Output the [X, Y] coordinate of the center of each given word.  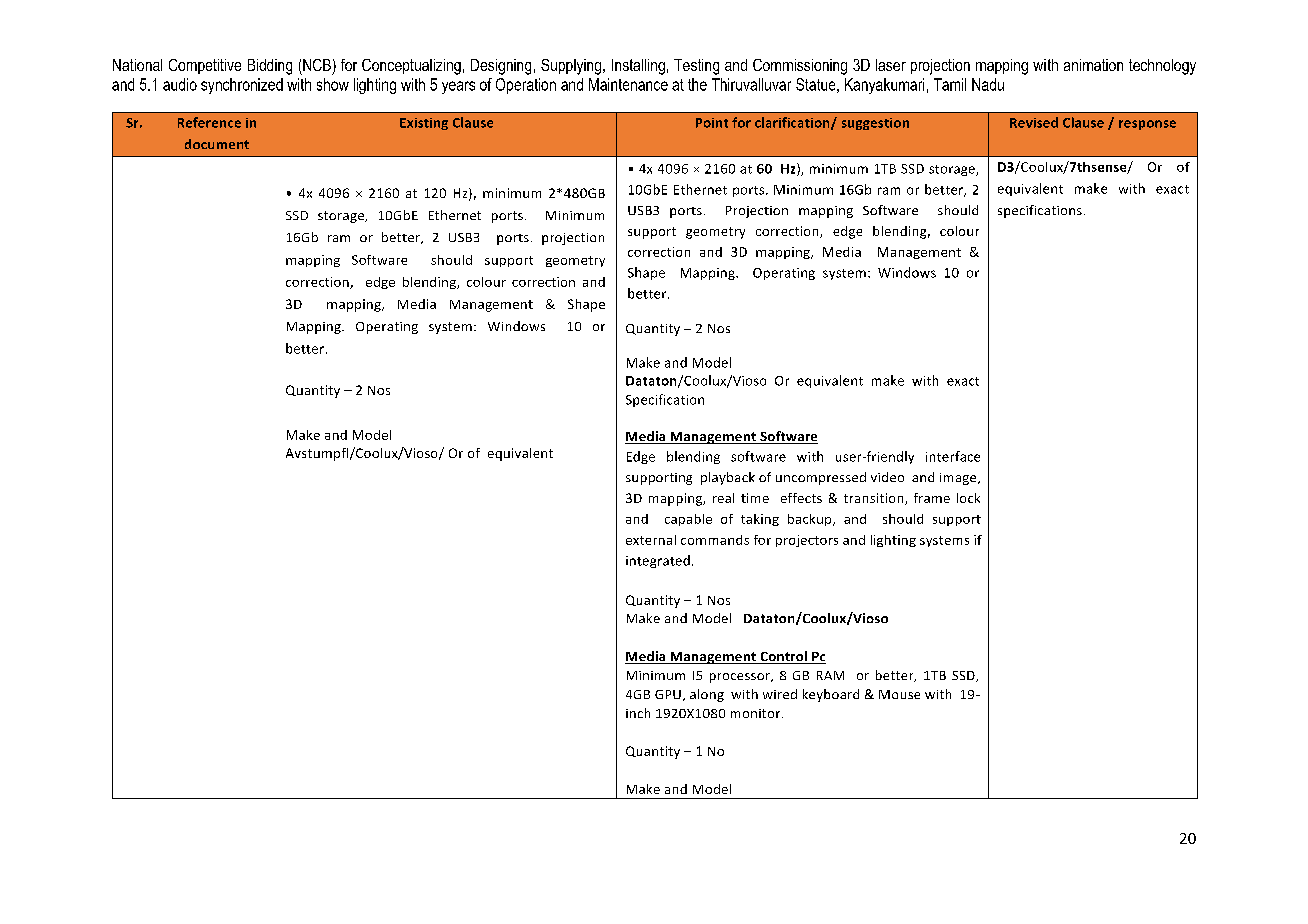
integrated [658, 561]
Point [712, 123]
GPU [668, 694]
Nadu [988, 84]
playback [728, 478]
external [651, 540]
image [959, 479]
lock [968, 498]
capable [688, 520]
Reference [209, 122]
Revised [1034, 122]
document [217, 144]
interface [953, 456]
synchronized [242, 86]
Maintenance [628, 84]
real [723, 498]
